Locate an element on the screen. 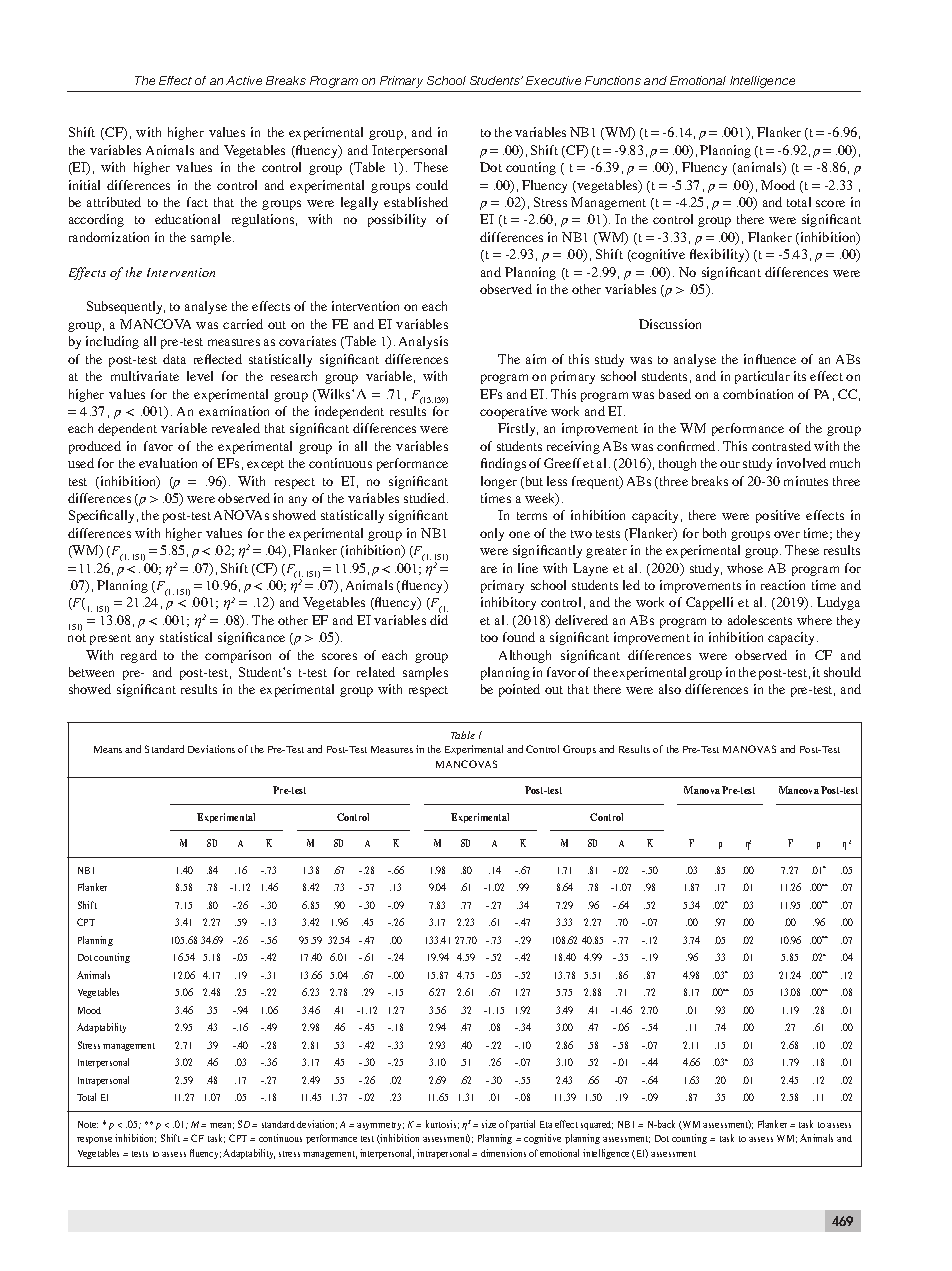 This screenshot has height=1271, width=952. Functions is located at coordinates (613, 80).
